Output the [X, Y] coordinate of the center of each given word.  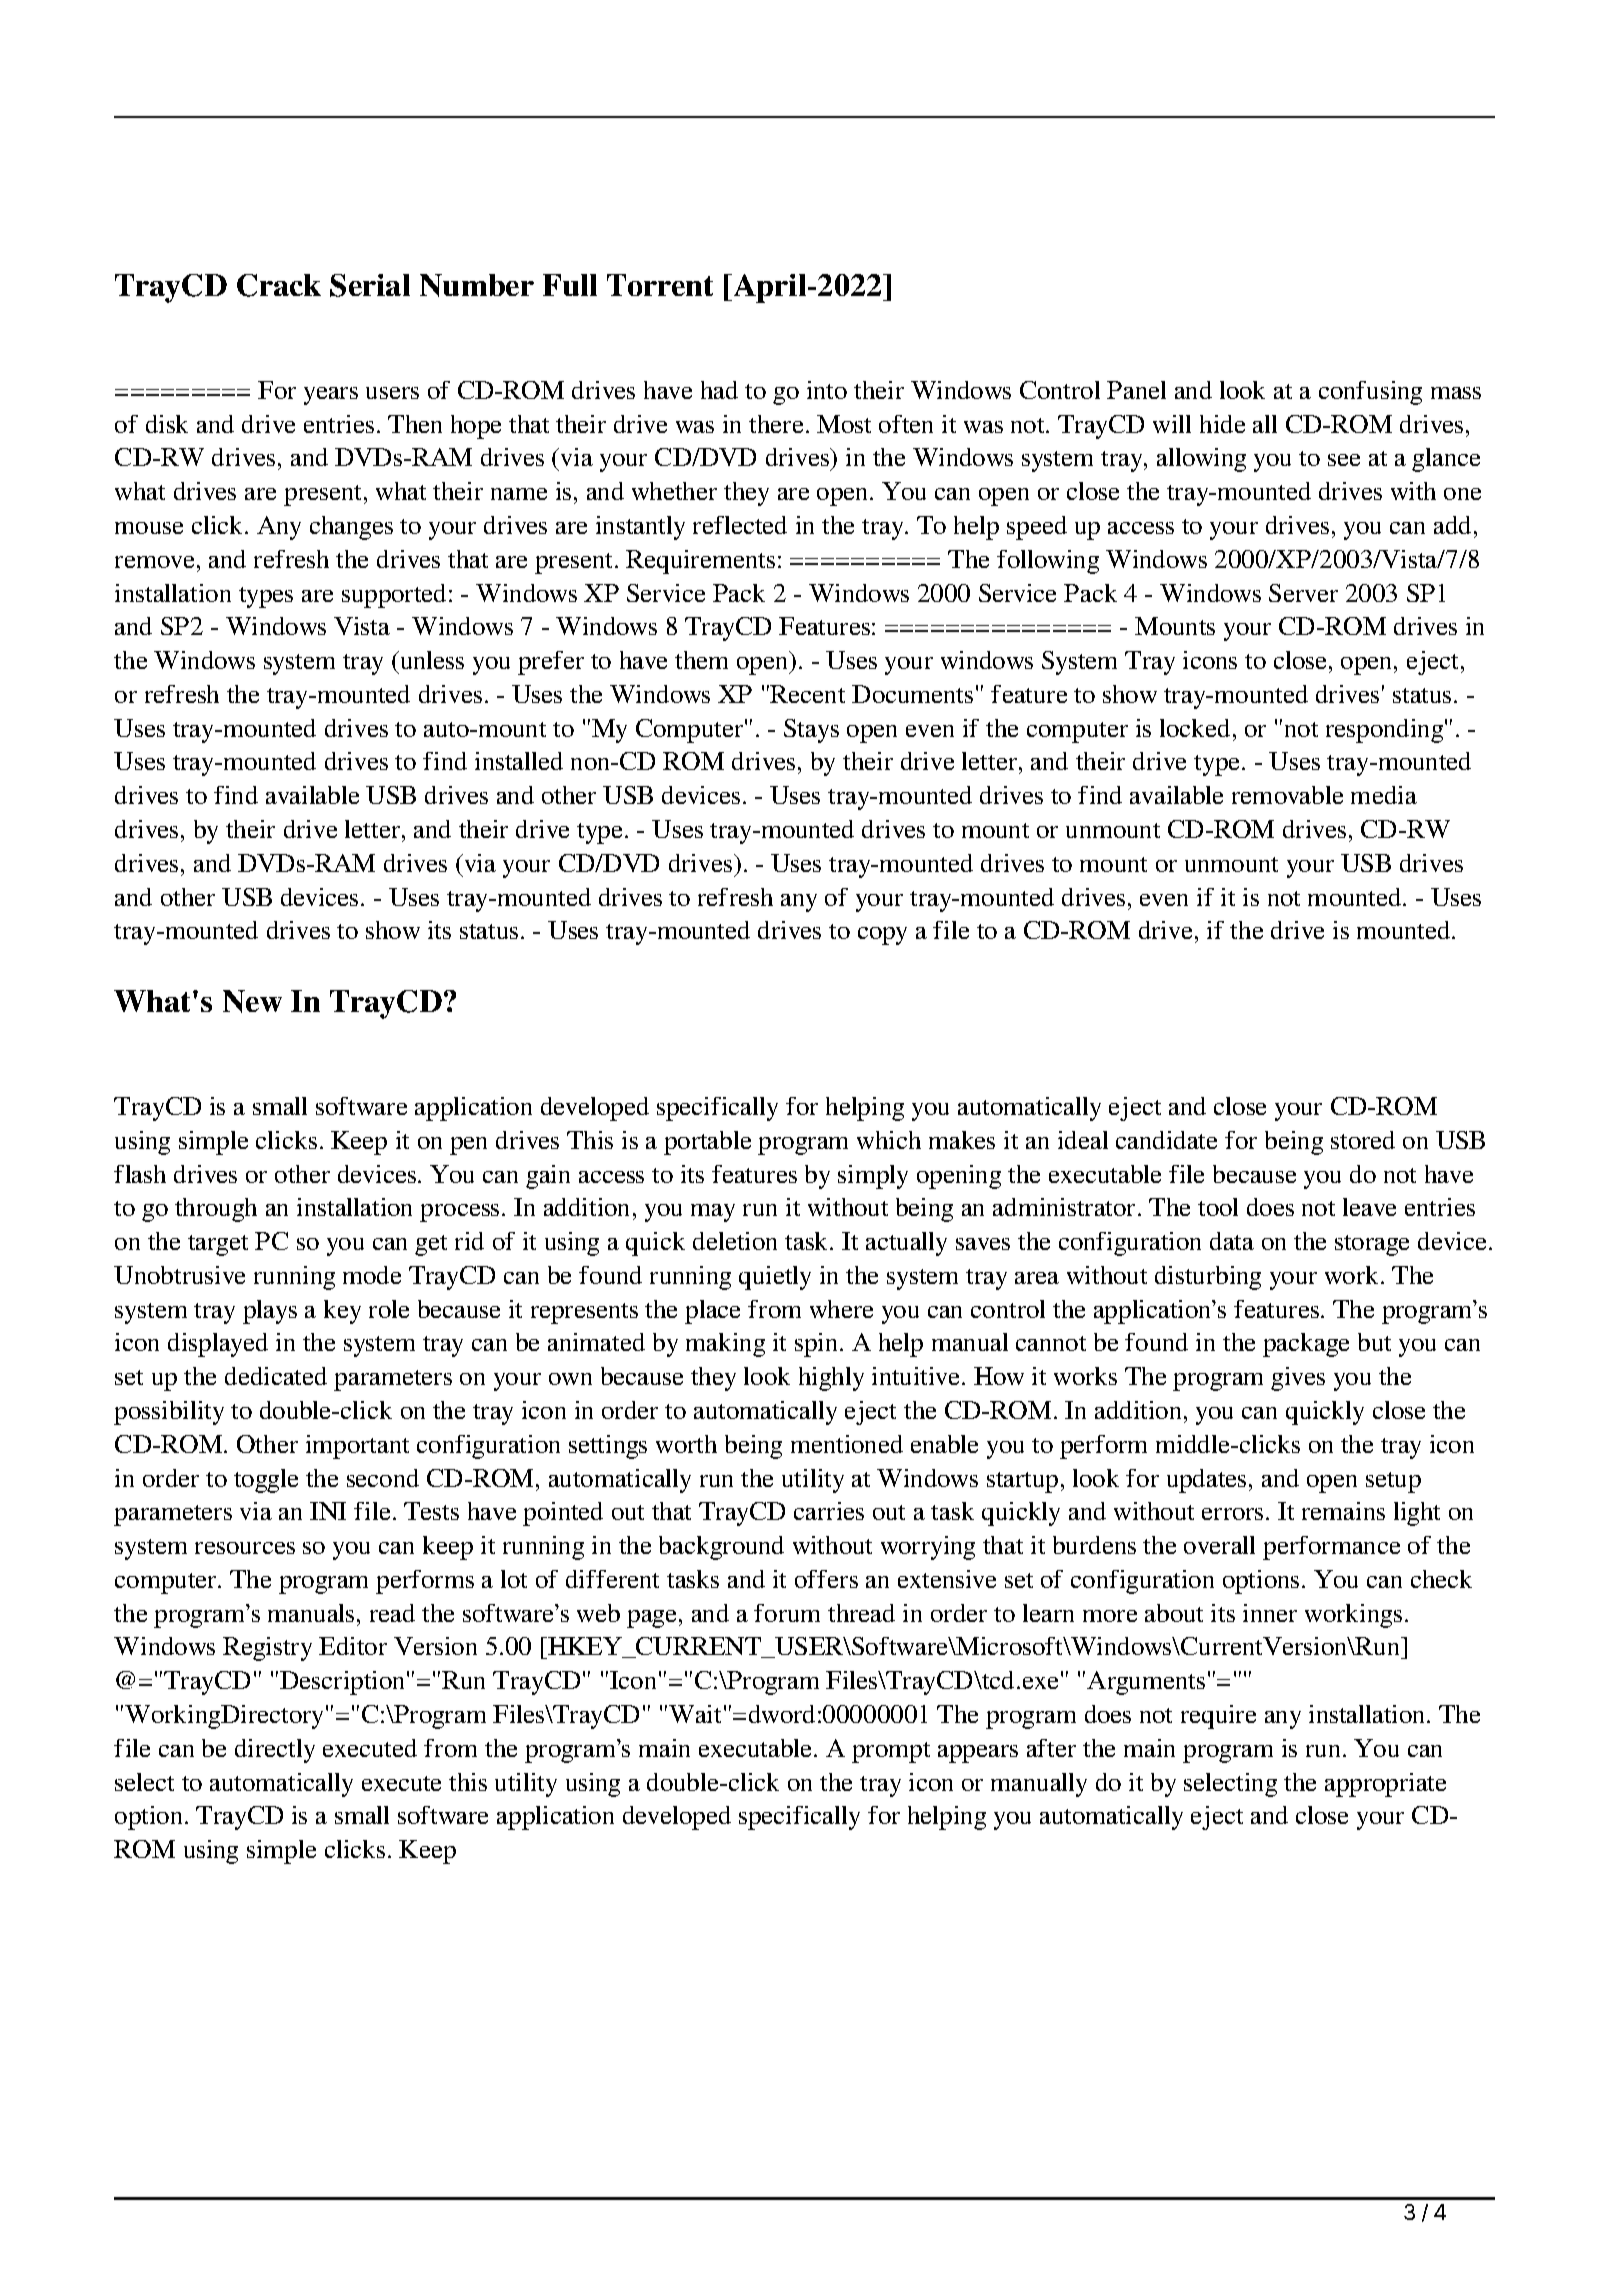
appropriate [1385, 1785]
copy [882, 936]
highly [831, 1379]
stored [1363, 1140]
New [252, 1001]
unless [431, 660]
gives [1298, 1379]
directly [275, 1751]
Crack [279, 285]
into [827, 390]
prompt [891, 1752]
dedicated [276, 1376]
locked [1195, 728]
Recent [807, 694]
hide [1222, 424]
